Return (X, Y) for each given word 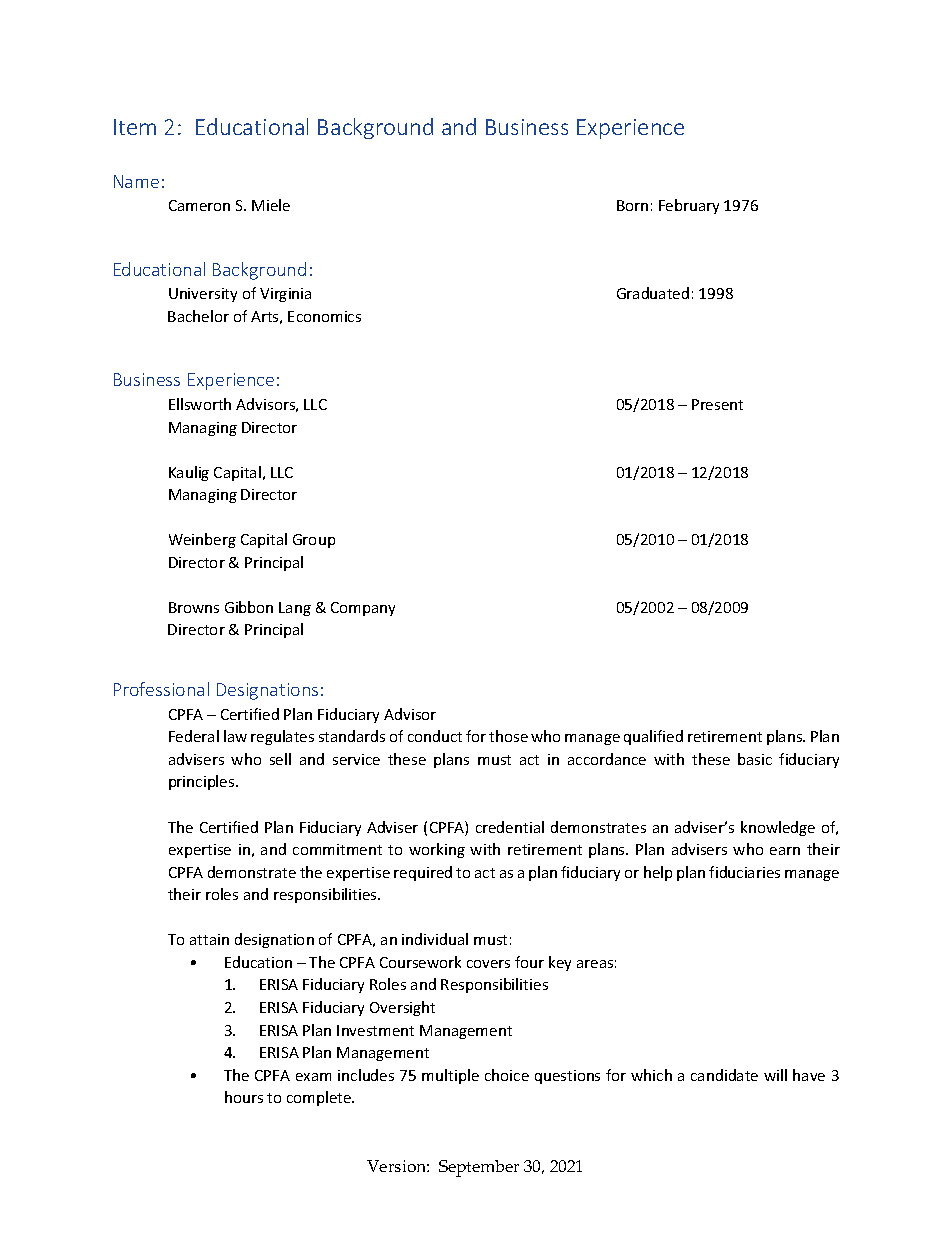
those (508, 736)
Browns (194, 607)
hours (244, 1097)
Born (632, 205)
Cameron (199, 205)
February (689, 206)
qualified (653, 737)
